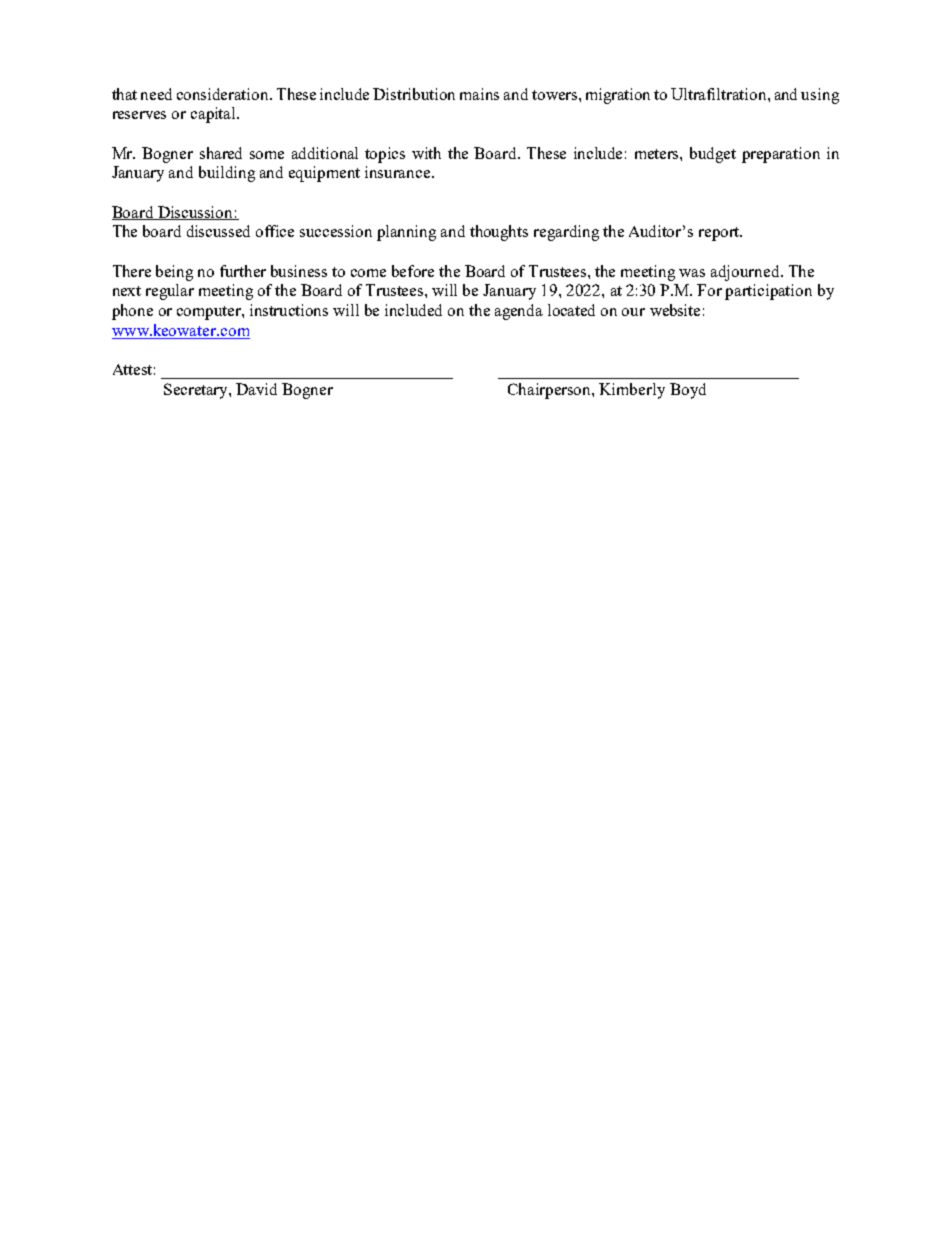 This image has width=952, height=1233. Describe the element at coordinates (720, 234) in the image. I see `report` at that location.
